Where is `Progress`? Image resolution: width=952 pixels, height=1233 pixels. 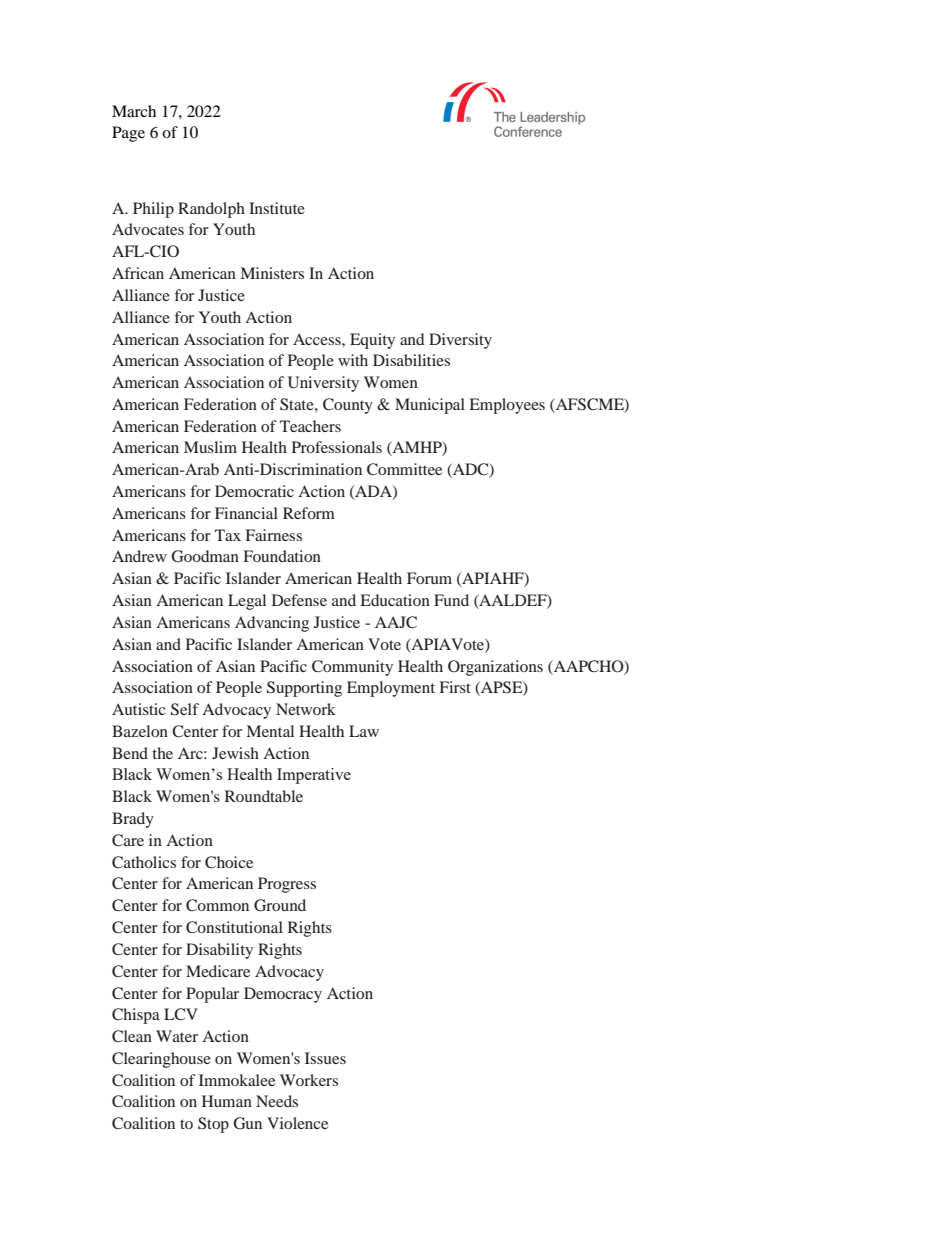 Progress is located at coordinates (287, 885).
